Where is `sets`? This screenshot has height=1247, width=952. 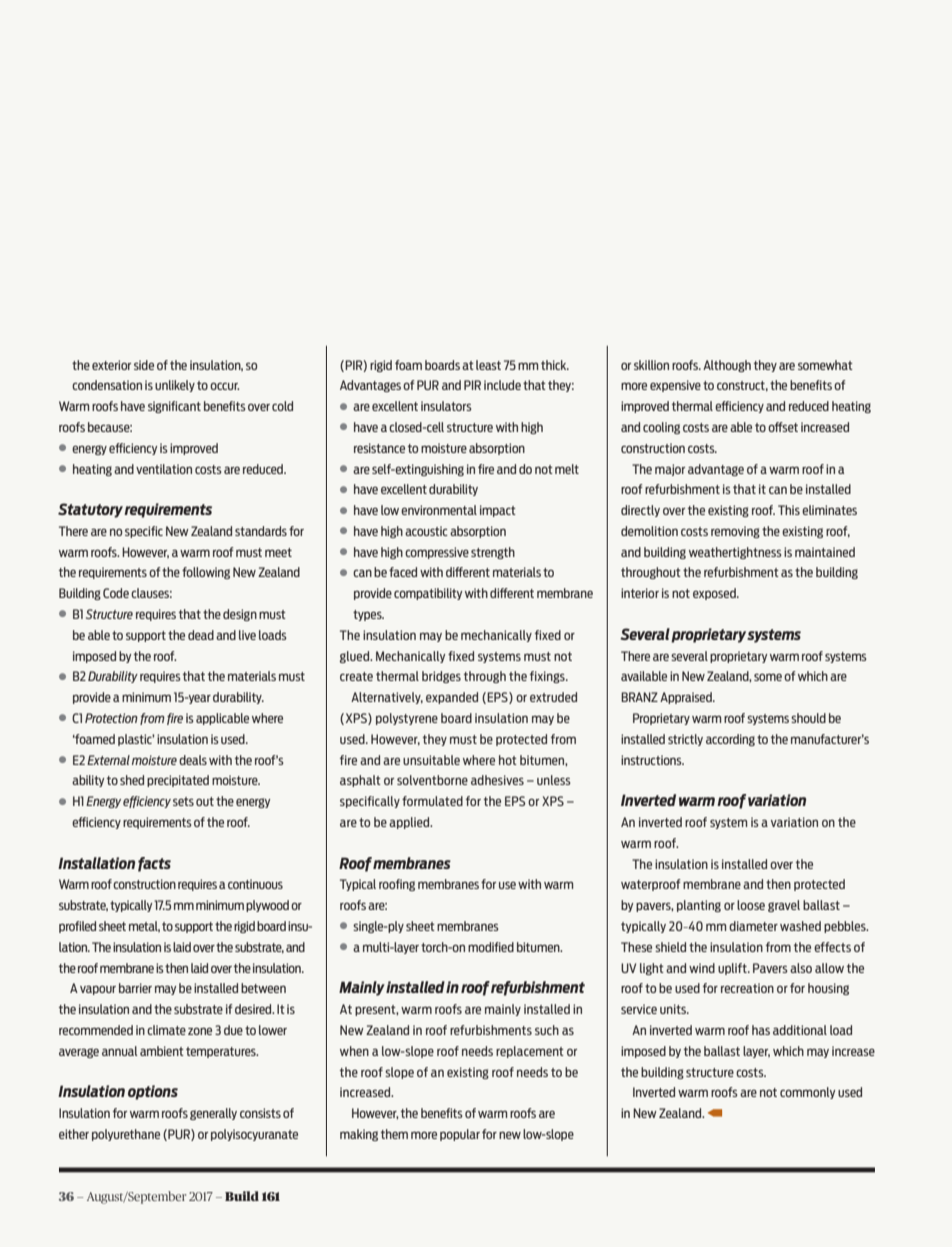 sets is located at coordinates (183, 801).
